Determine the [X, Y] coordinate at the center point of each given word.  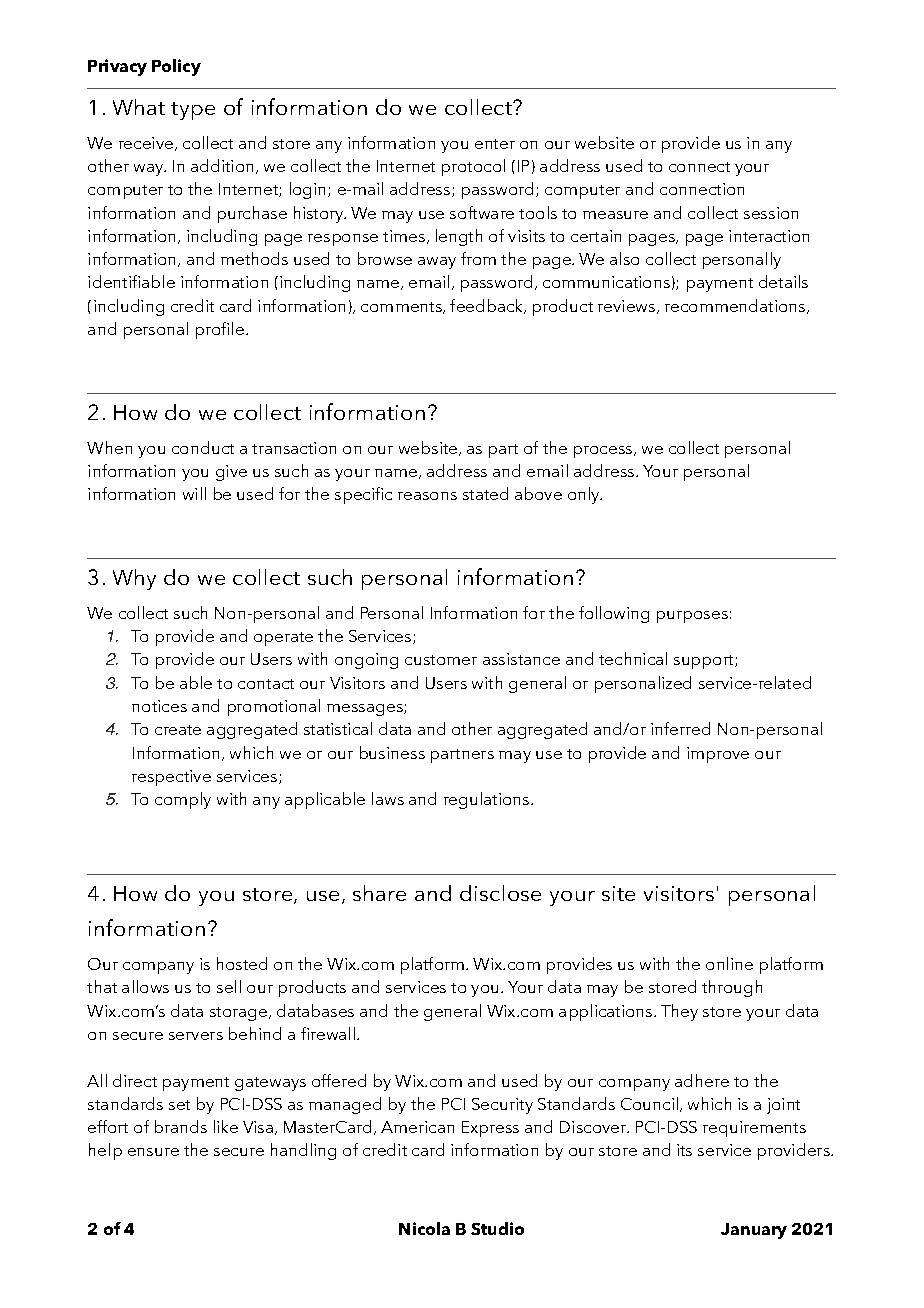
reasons [427, 496]
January [754, 1231]
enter [495, 144]
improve [718, 755]
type [193, 111]
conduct [203, 447]
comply [183, 800]
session [771, 213]
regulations [488, 800]
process [604, 452]
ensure [153, 1152]
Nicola [424, 1228]
